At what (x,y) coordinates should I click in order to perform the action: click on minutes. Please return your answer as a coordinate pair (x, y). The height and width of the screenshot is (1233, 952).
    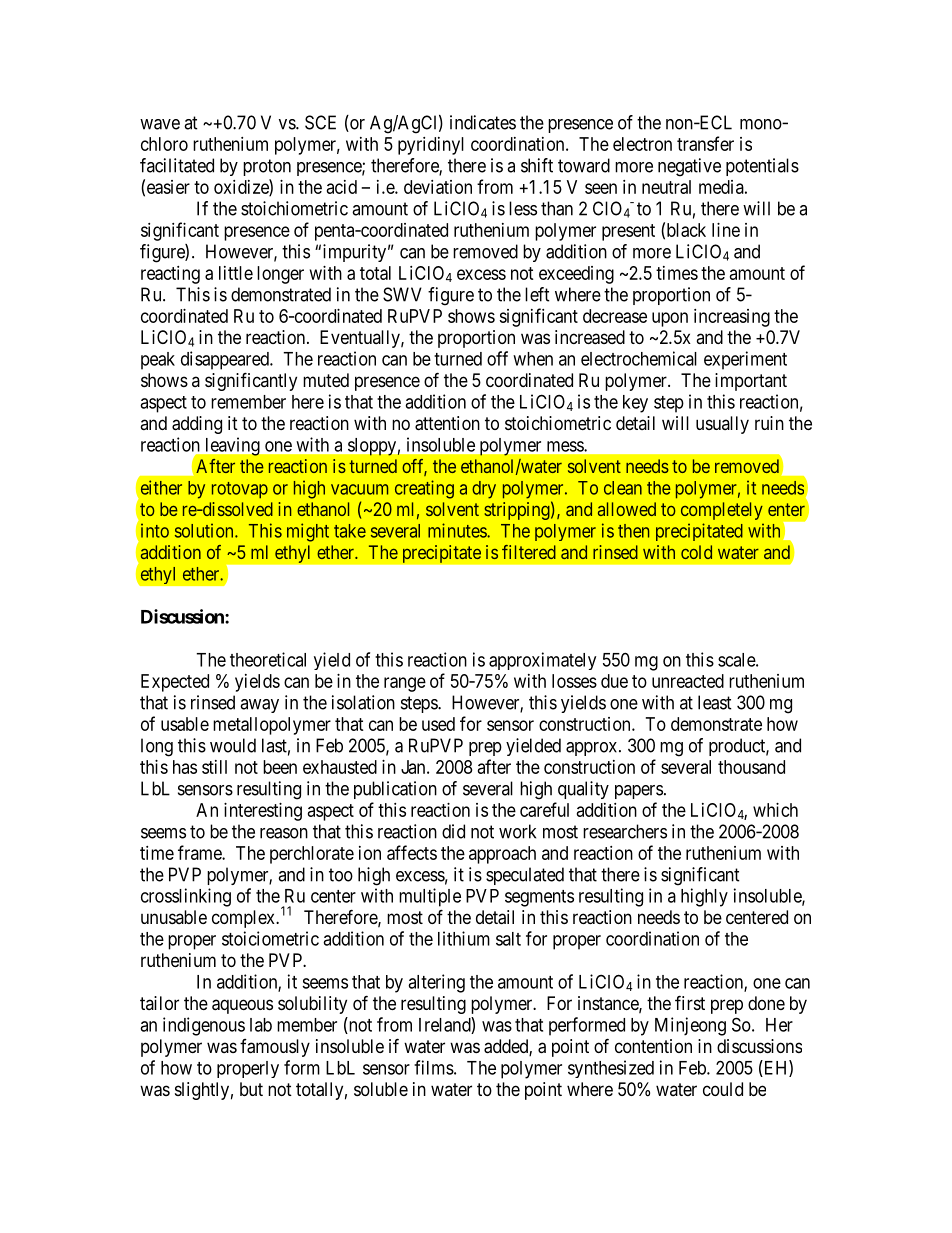
    Looking at the image, I should click on (458, 530).
